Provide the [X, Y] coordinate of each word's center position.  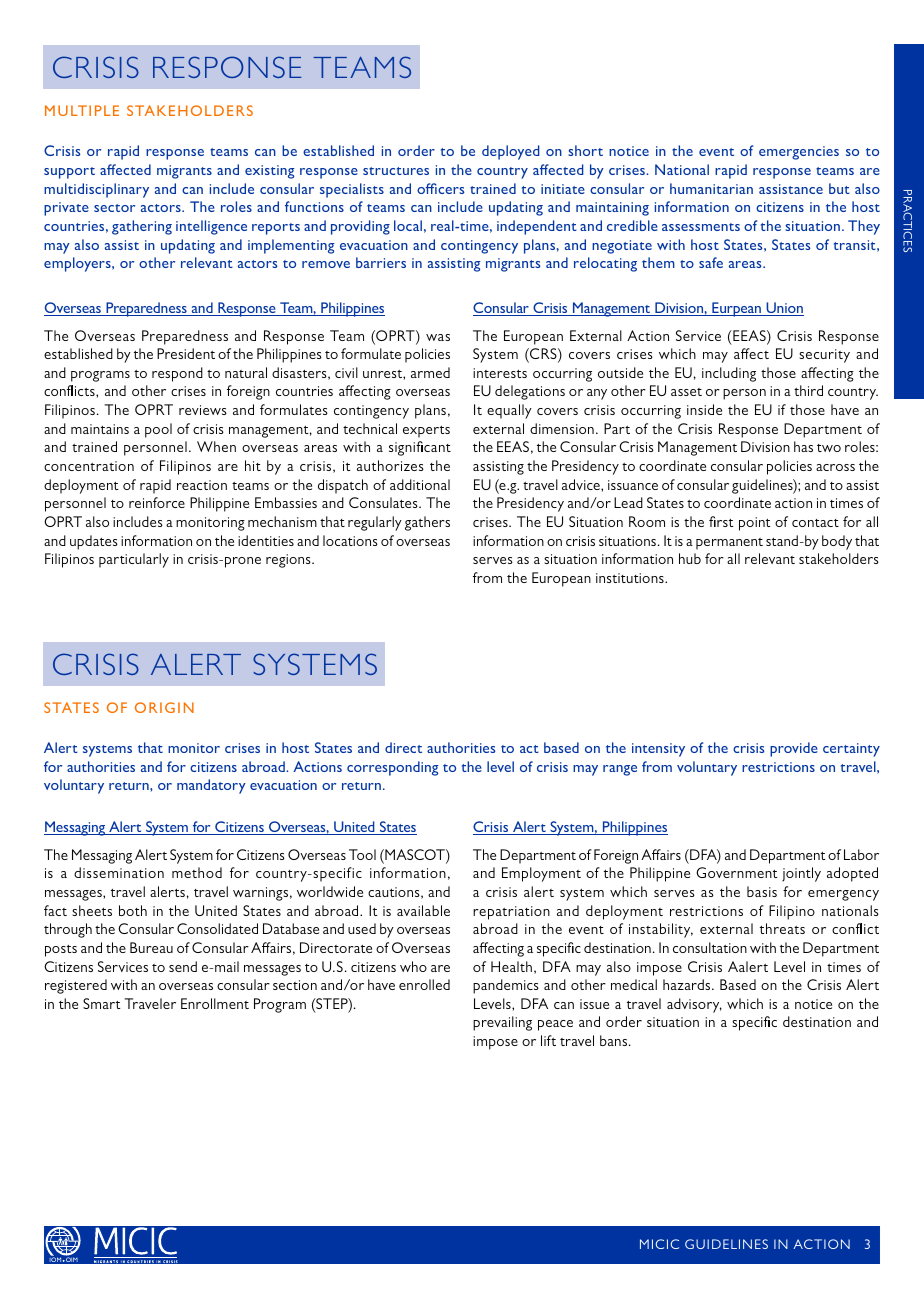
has [803, 446]
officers [441, 188]
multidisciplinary [96, 190]
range [620, 770]
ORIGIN [164, 707]
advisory [694, 1005]
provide [794, 749]
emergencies [799, 153]
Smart [101, 1003]
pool [158, 430]
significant [420, 448]
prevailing [502, 1023]
